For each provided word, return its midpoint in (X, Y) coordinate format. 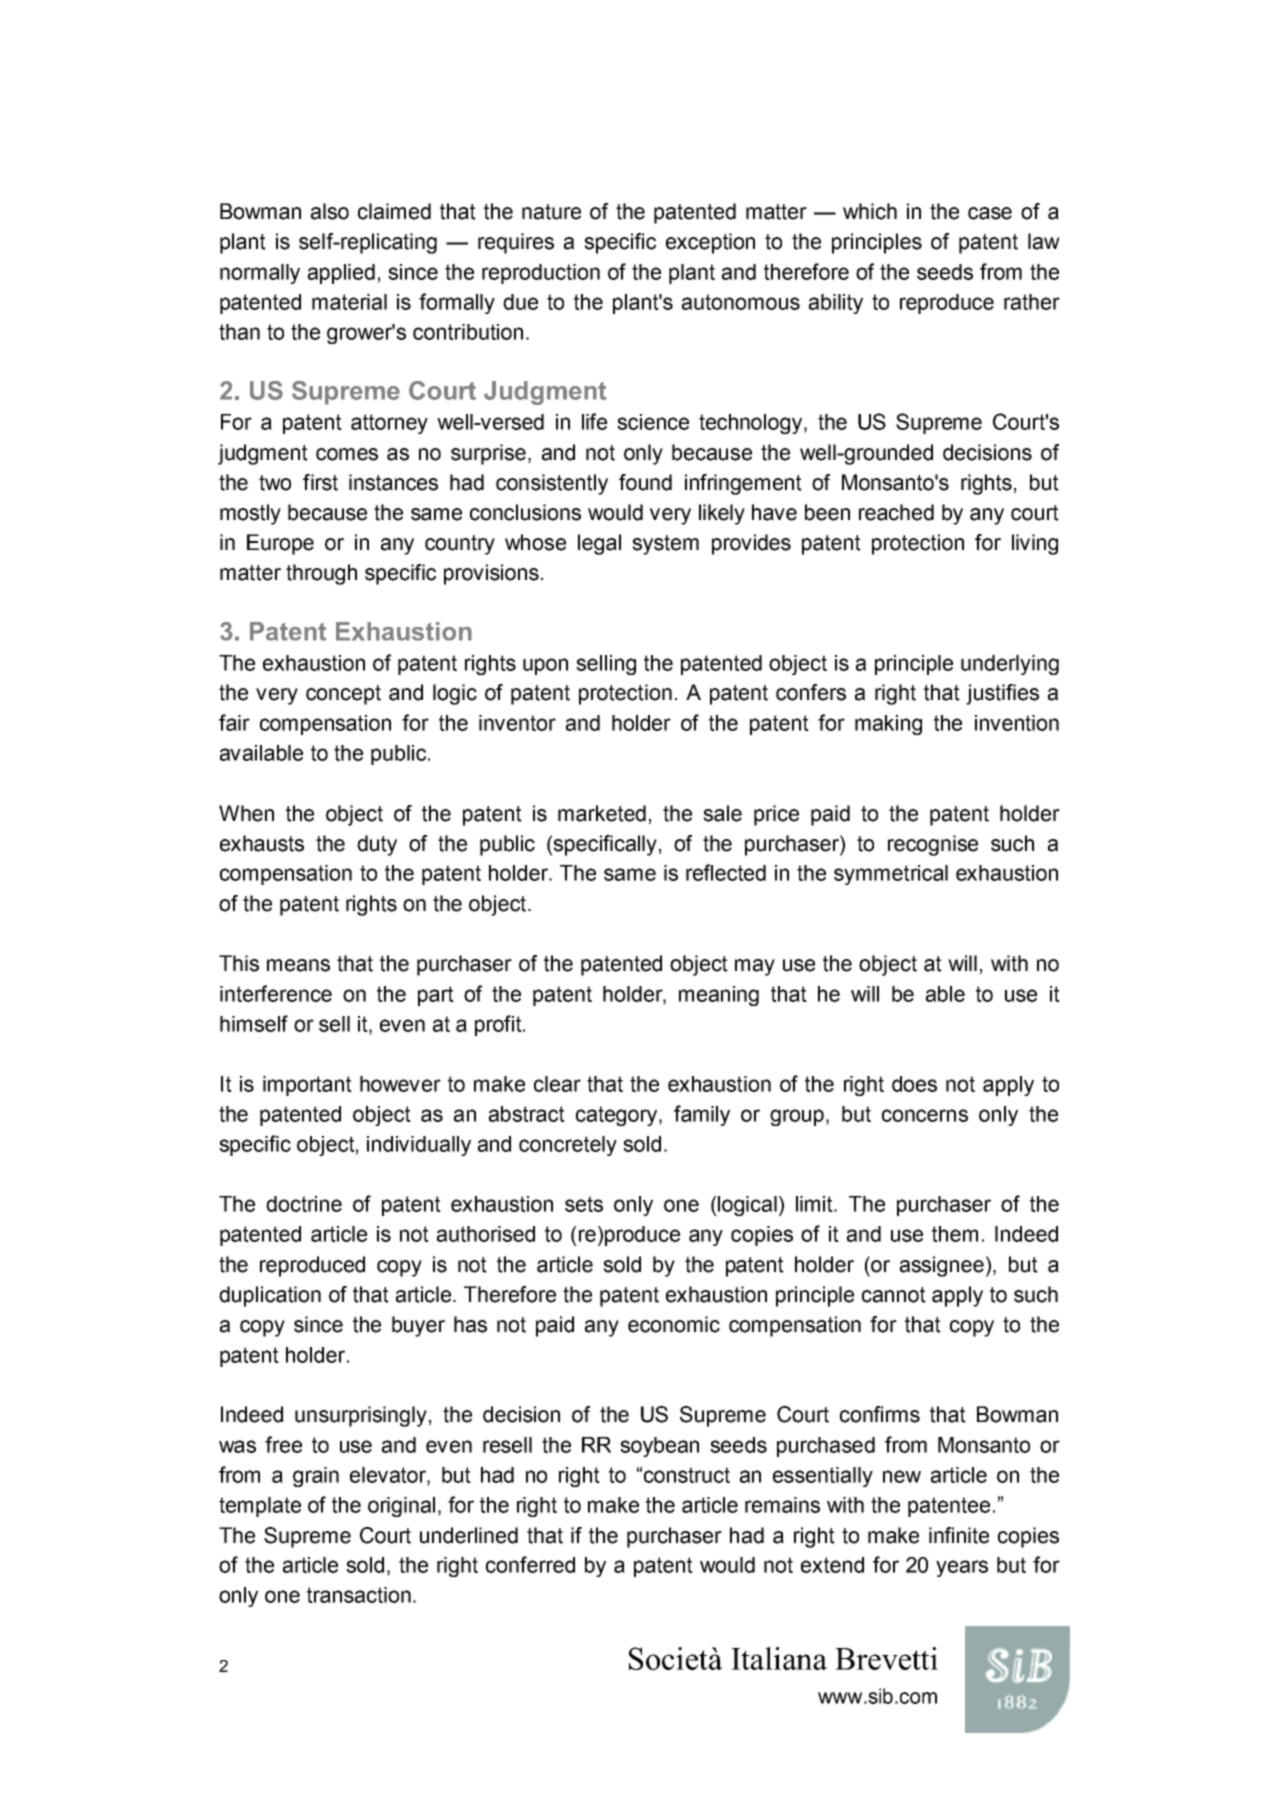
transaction (359, 1595)
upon (545, 666)
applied (341, 274)
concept (343, 695)
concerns (925, 1115)
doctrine (304, 1204)
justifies (1002, 694)
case (990, 213)
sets (584, 1204)
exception (710, 243)
